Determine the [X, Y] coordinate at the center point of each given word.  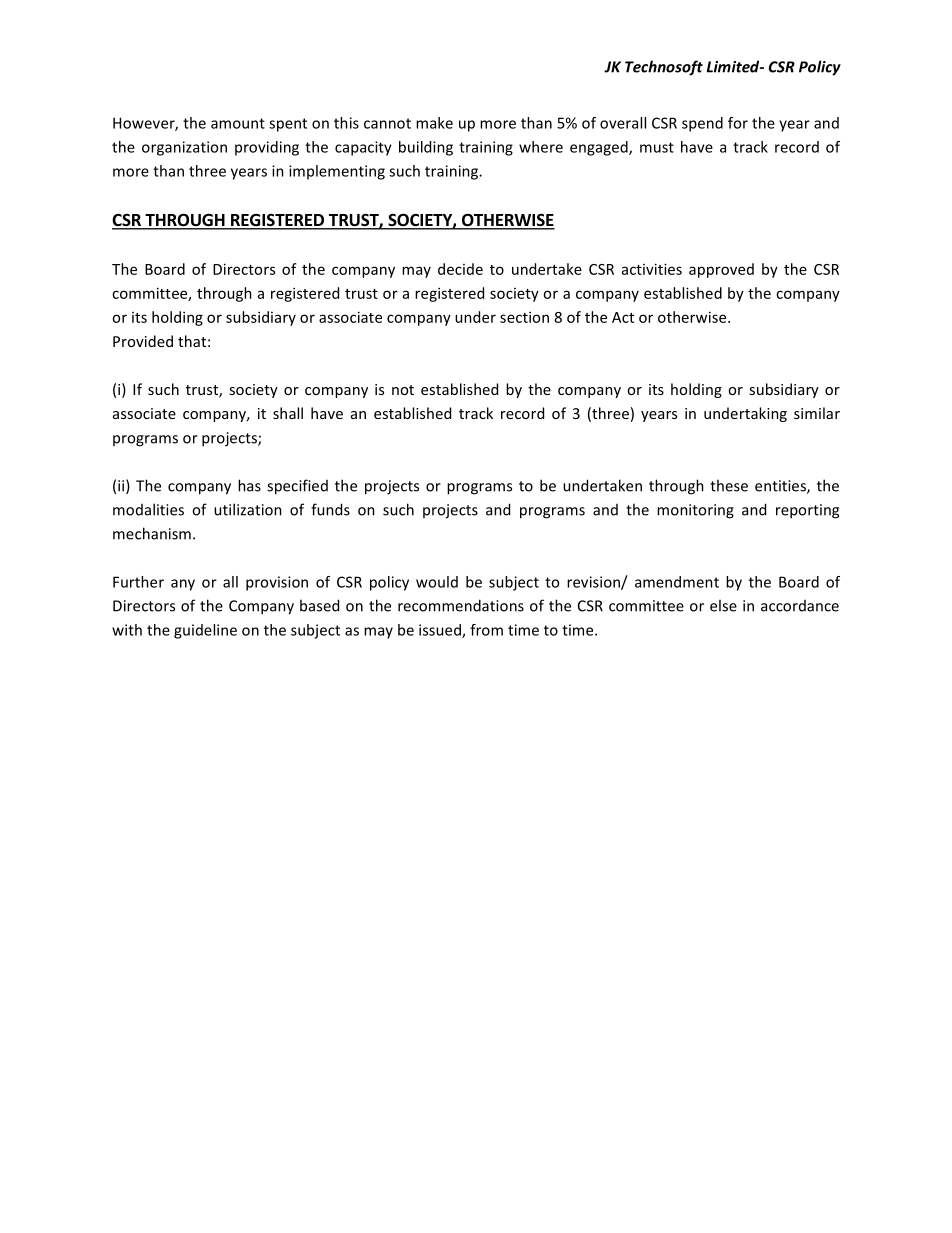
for [738, 123]
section [524, 317]
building [426, 148]
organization [184, 148]
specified [297, 487]
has [249, 485]
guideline [205, 631]
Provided [143, 341]
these [729, 485]
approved [721, 270]
